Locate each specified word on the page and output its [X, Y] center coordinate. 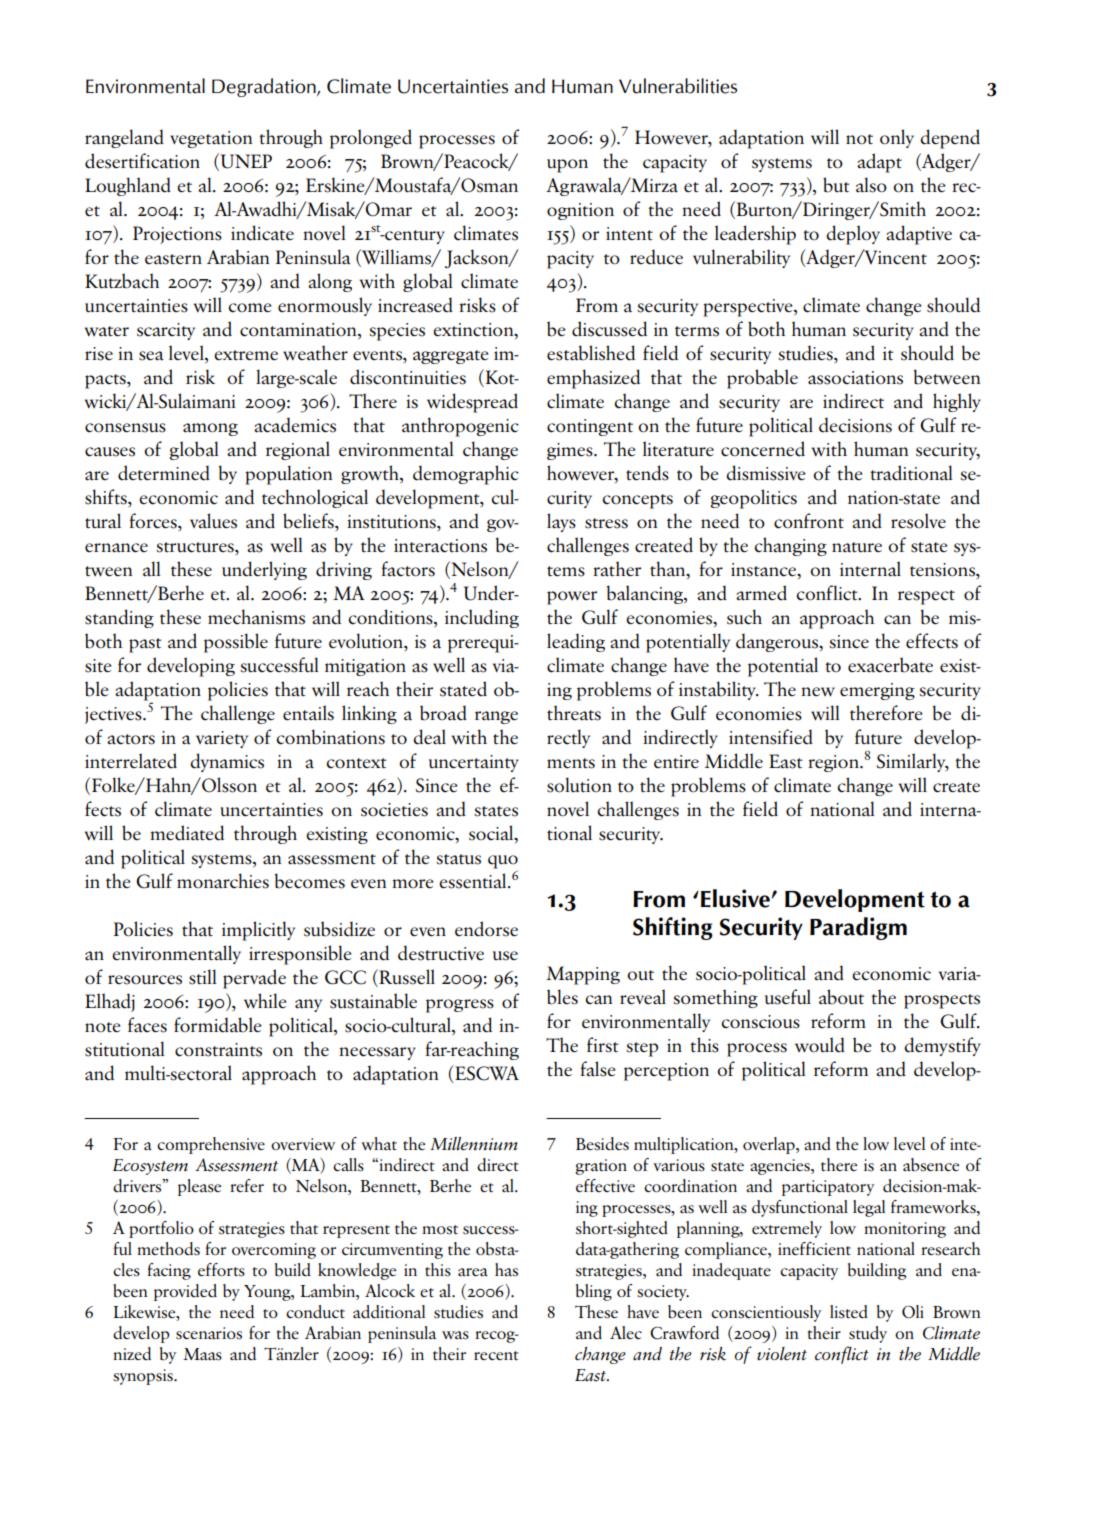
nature [857, 547]
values [213, 521]
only [897, 138]
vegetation [211, 139]
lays [561, 522]
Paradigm [858, 928]
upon [567, 166]
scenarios [209, 1333]
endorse [486, 929]
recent [496, 1355]
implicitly [258, 931]
